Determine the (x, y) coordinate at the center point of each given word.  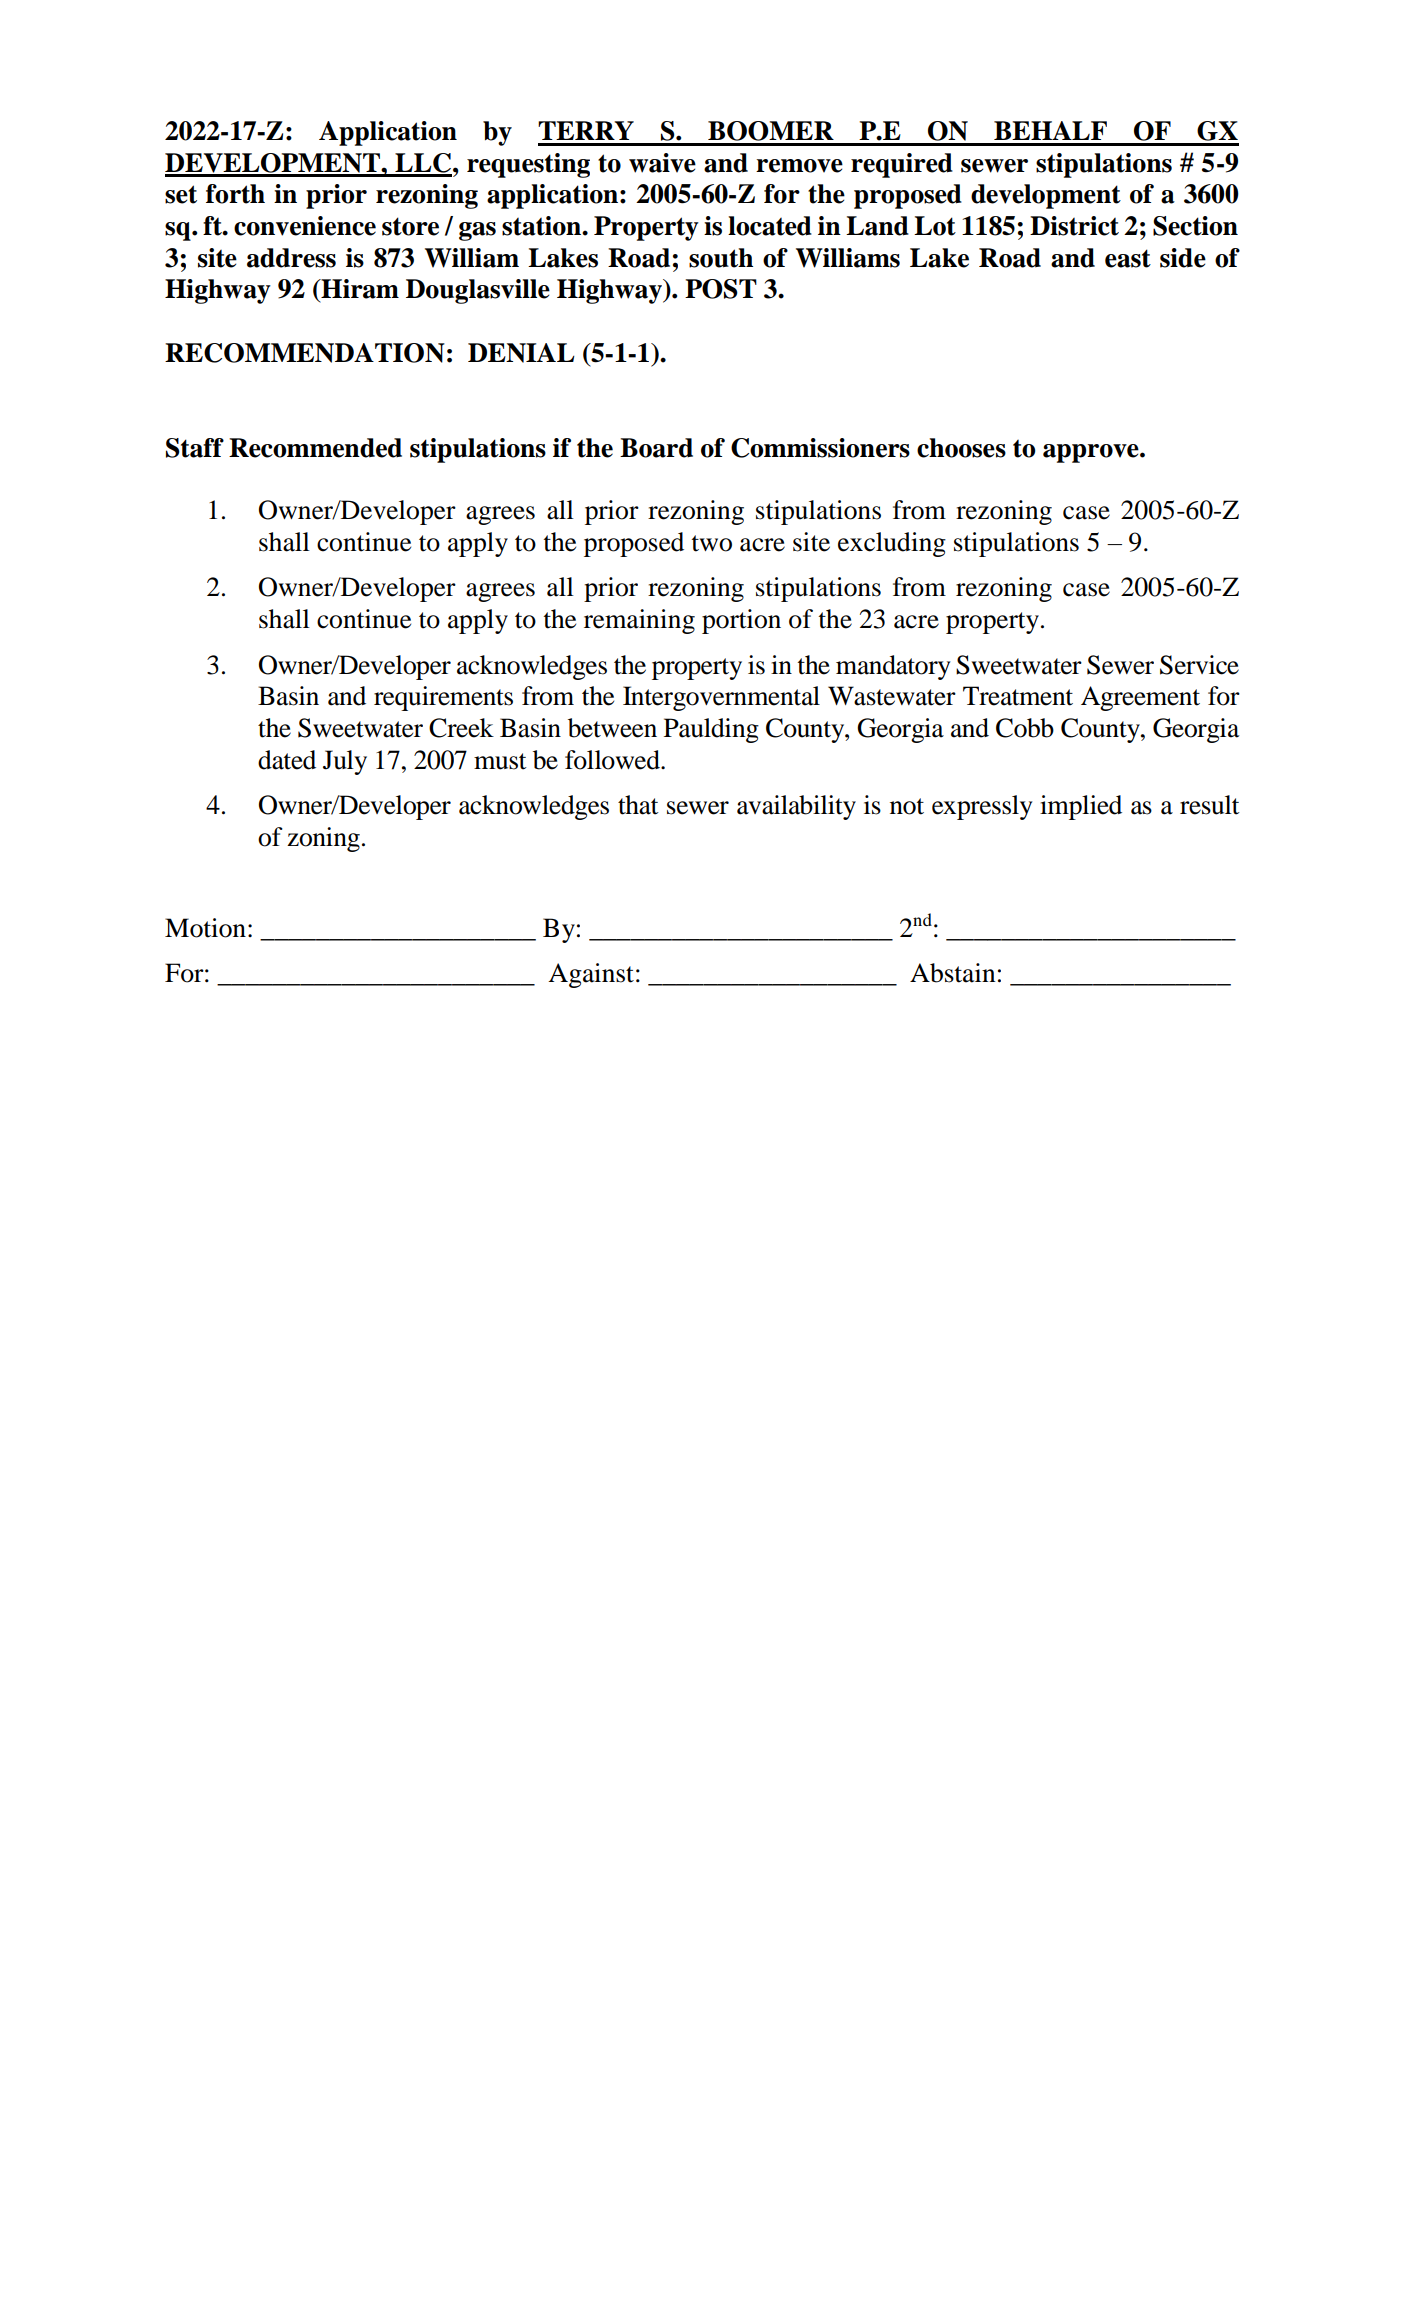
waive (662, 163)
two (712, 543)
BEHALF (1050, 130)
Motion (205, 928)
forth (235, 194)
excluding (892, 544)
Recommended (315, 448)
